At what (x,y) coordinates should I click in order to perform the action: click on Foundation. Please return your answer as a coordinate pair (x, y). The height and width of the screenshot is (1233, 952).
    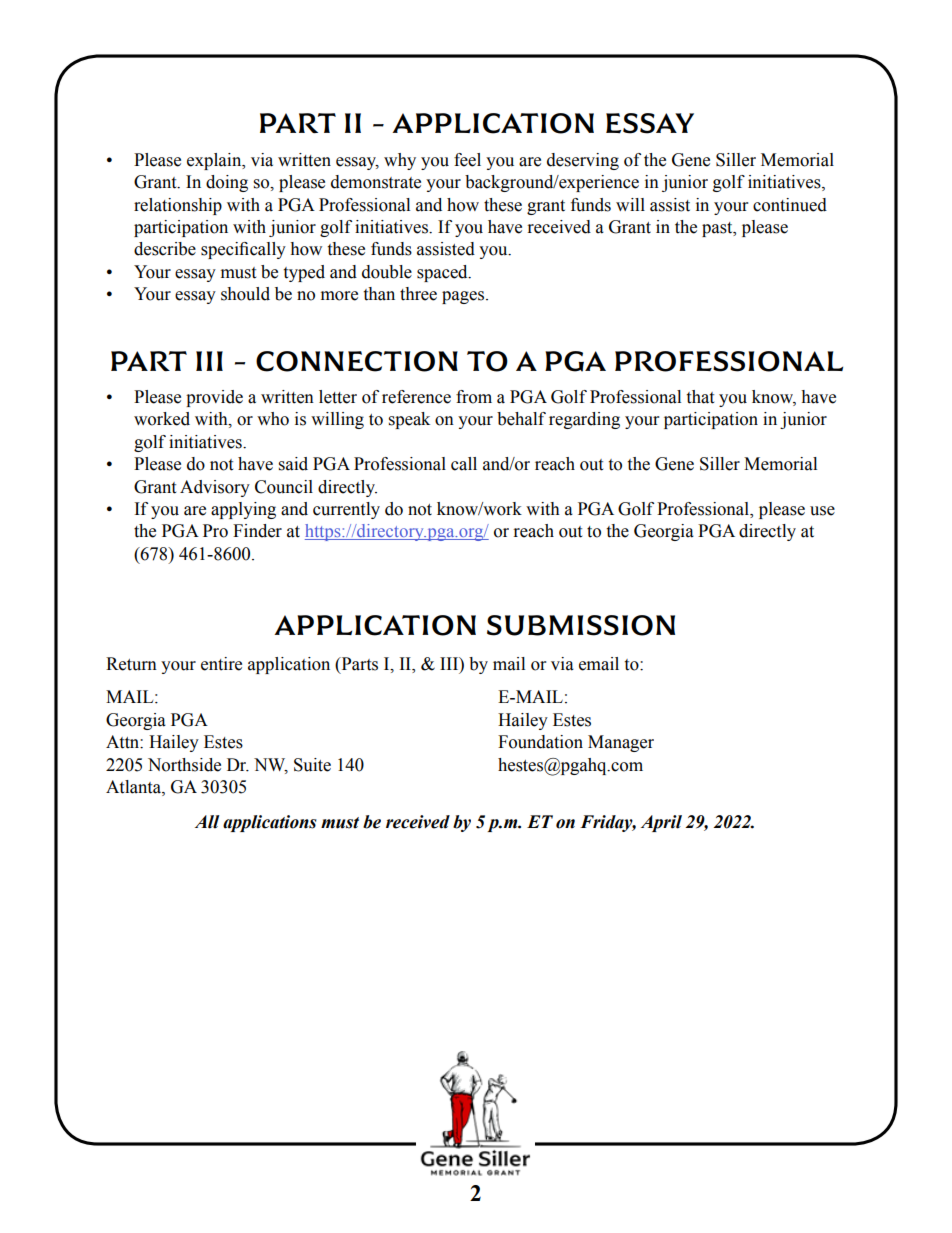
    Looking at the image, I should click on (540, 742).
